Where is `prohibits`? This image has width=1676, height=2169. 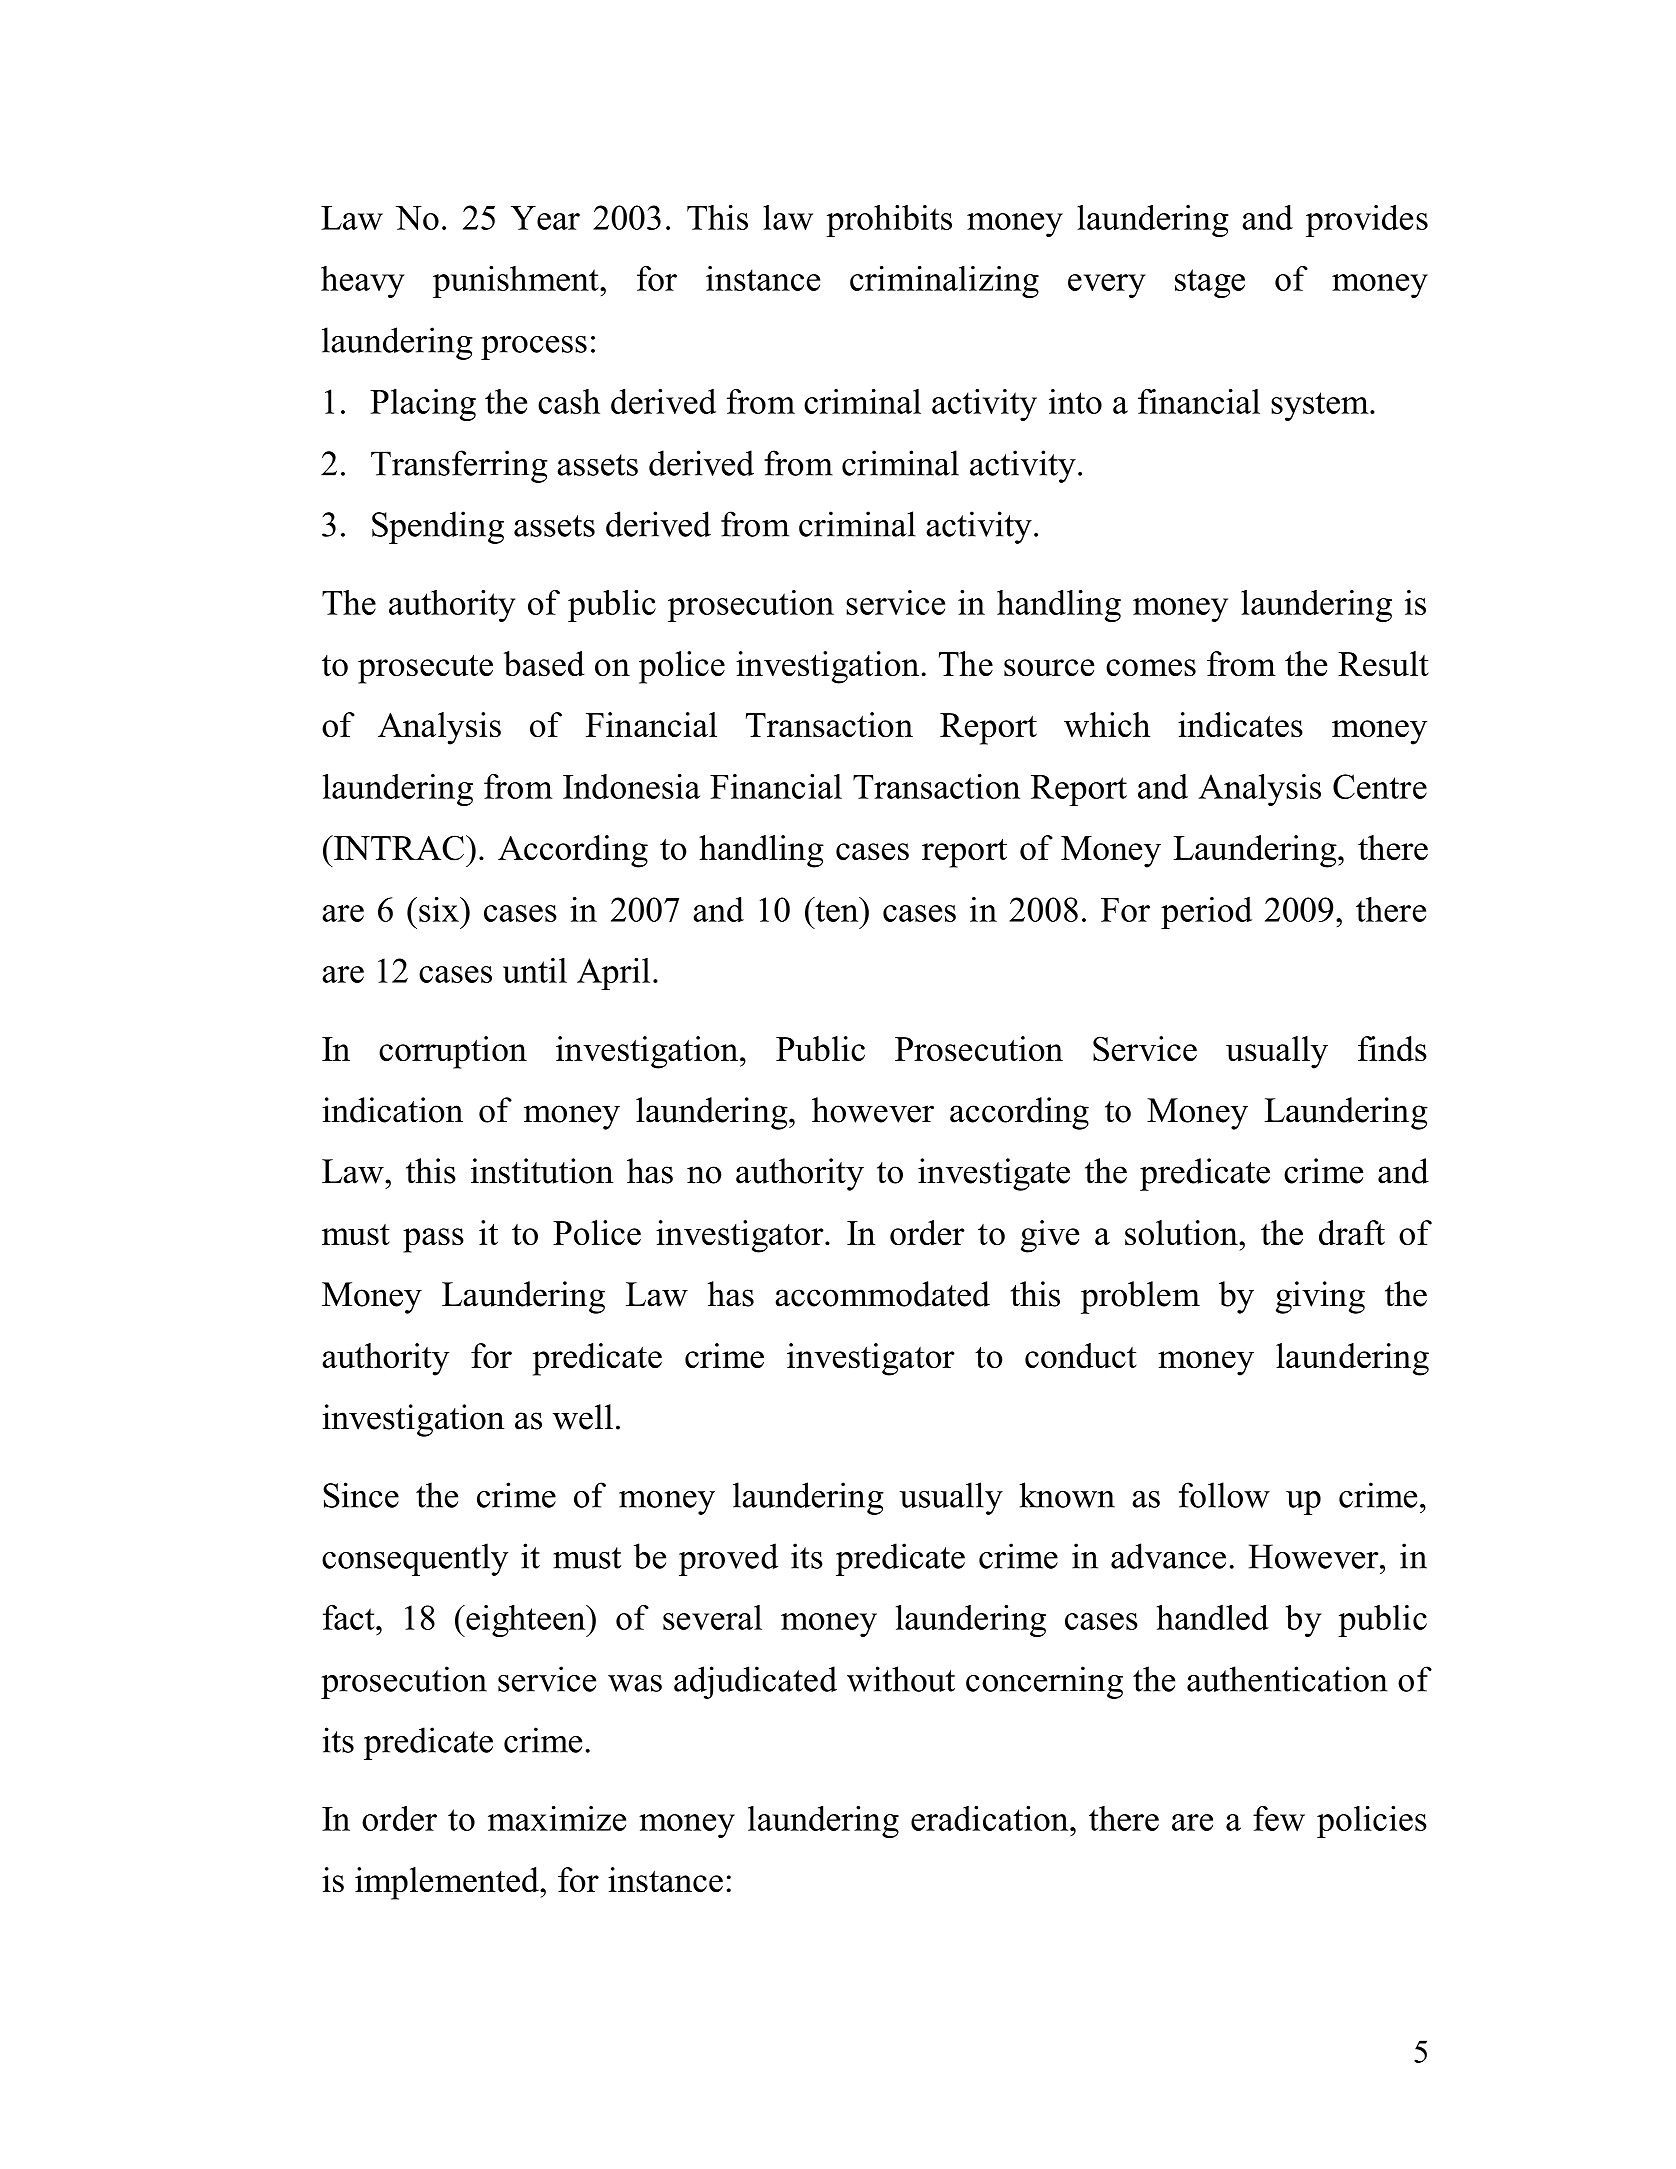 prohibits is located at coordinates (889, 221).
